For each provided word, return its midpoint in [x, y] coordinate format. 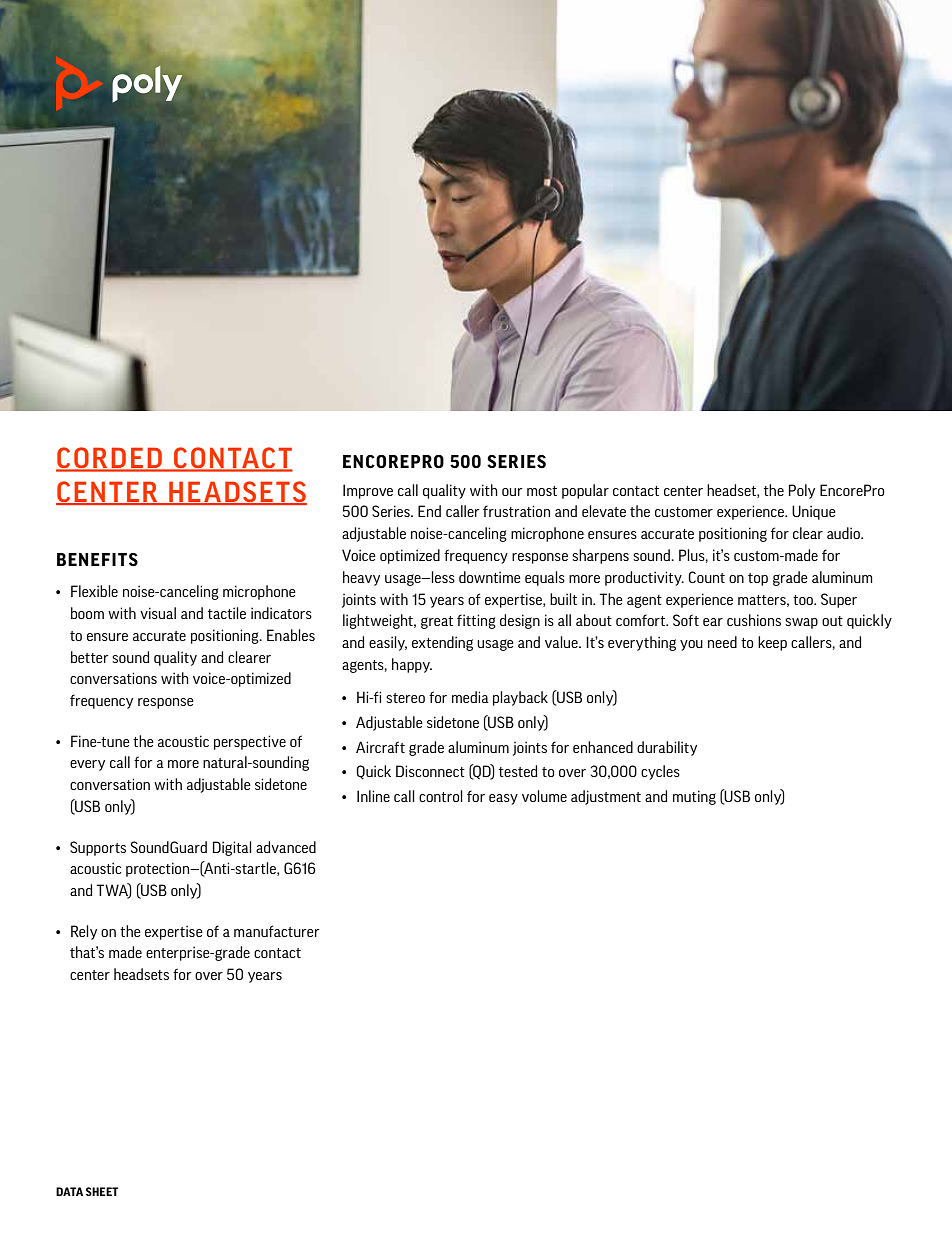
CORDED [110, 459]
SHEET [102, 1191]
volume [544, 796]
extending [442, 643]
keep [772, 643]
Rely [84, 932]
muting [694, 797]
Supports [98, 848]
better [89, 657]
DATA [69, 1191]
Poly [802, 491]
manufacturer [276, 931]
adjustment [606, 797]
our [512, 492]
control [441, 796]
